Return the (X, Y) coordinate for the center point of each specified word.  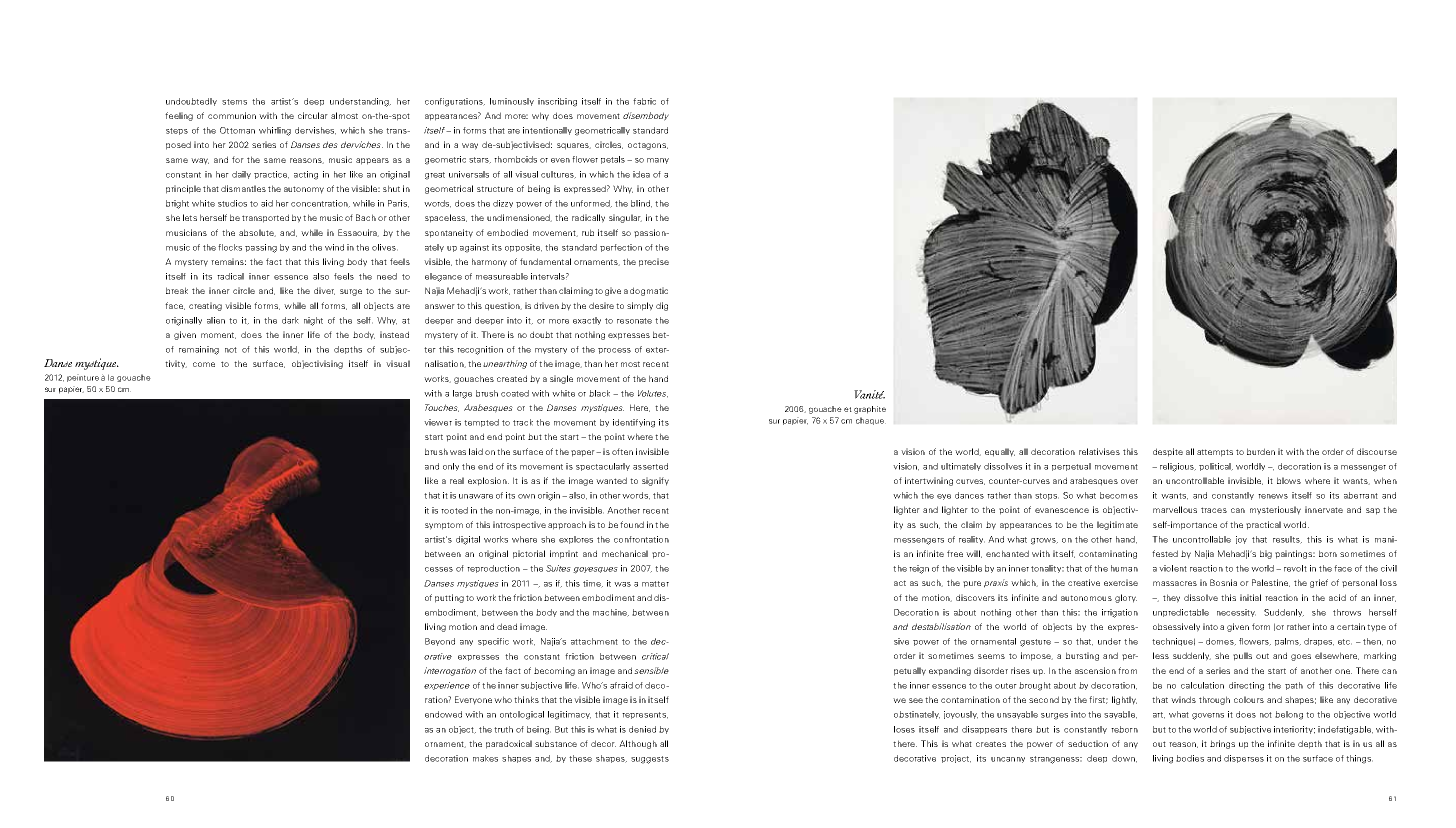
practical (1263, 525)
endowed (443, 714)
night (313, 321)
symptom (444, 526)
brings (1222, 744)
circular (313, 115)
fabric (644, 101)
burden (1261, 451)
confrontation (641, 539)
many (658, 161)
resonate (634, 321)
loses (904, 729)
